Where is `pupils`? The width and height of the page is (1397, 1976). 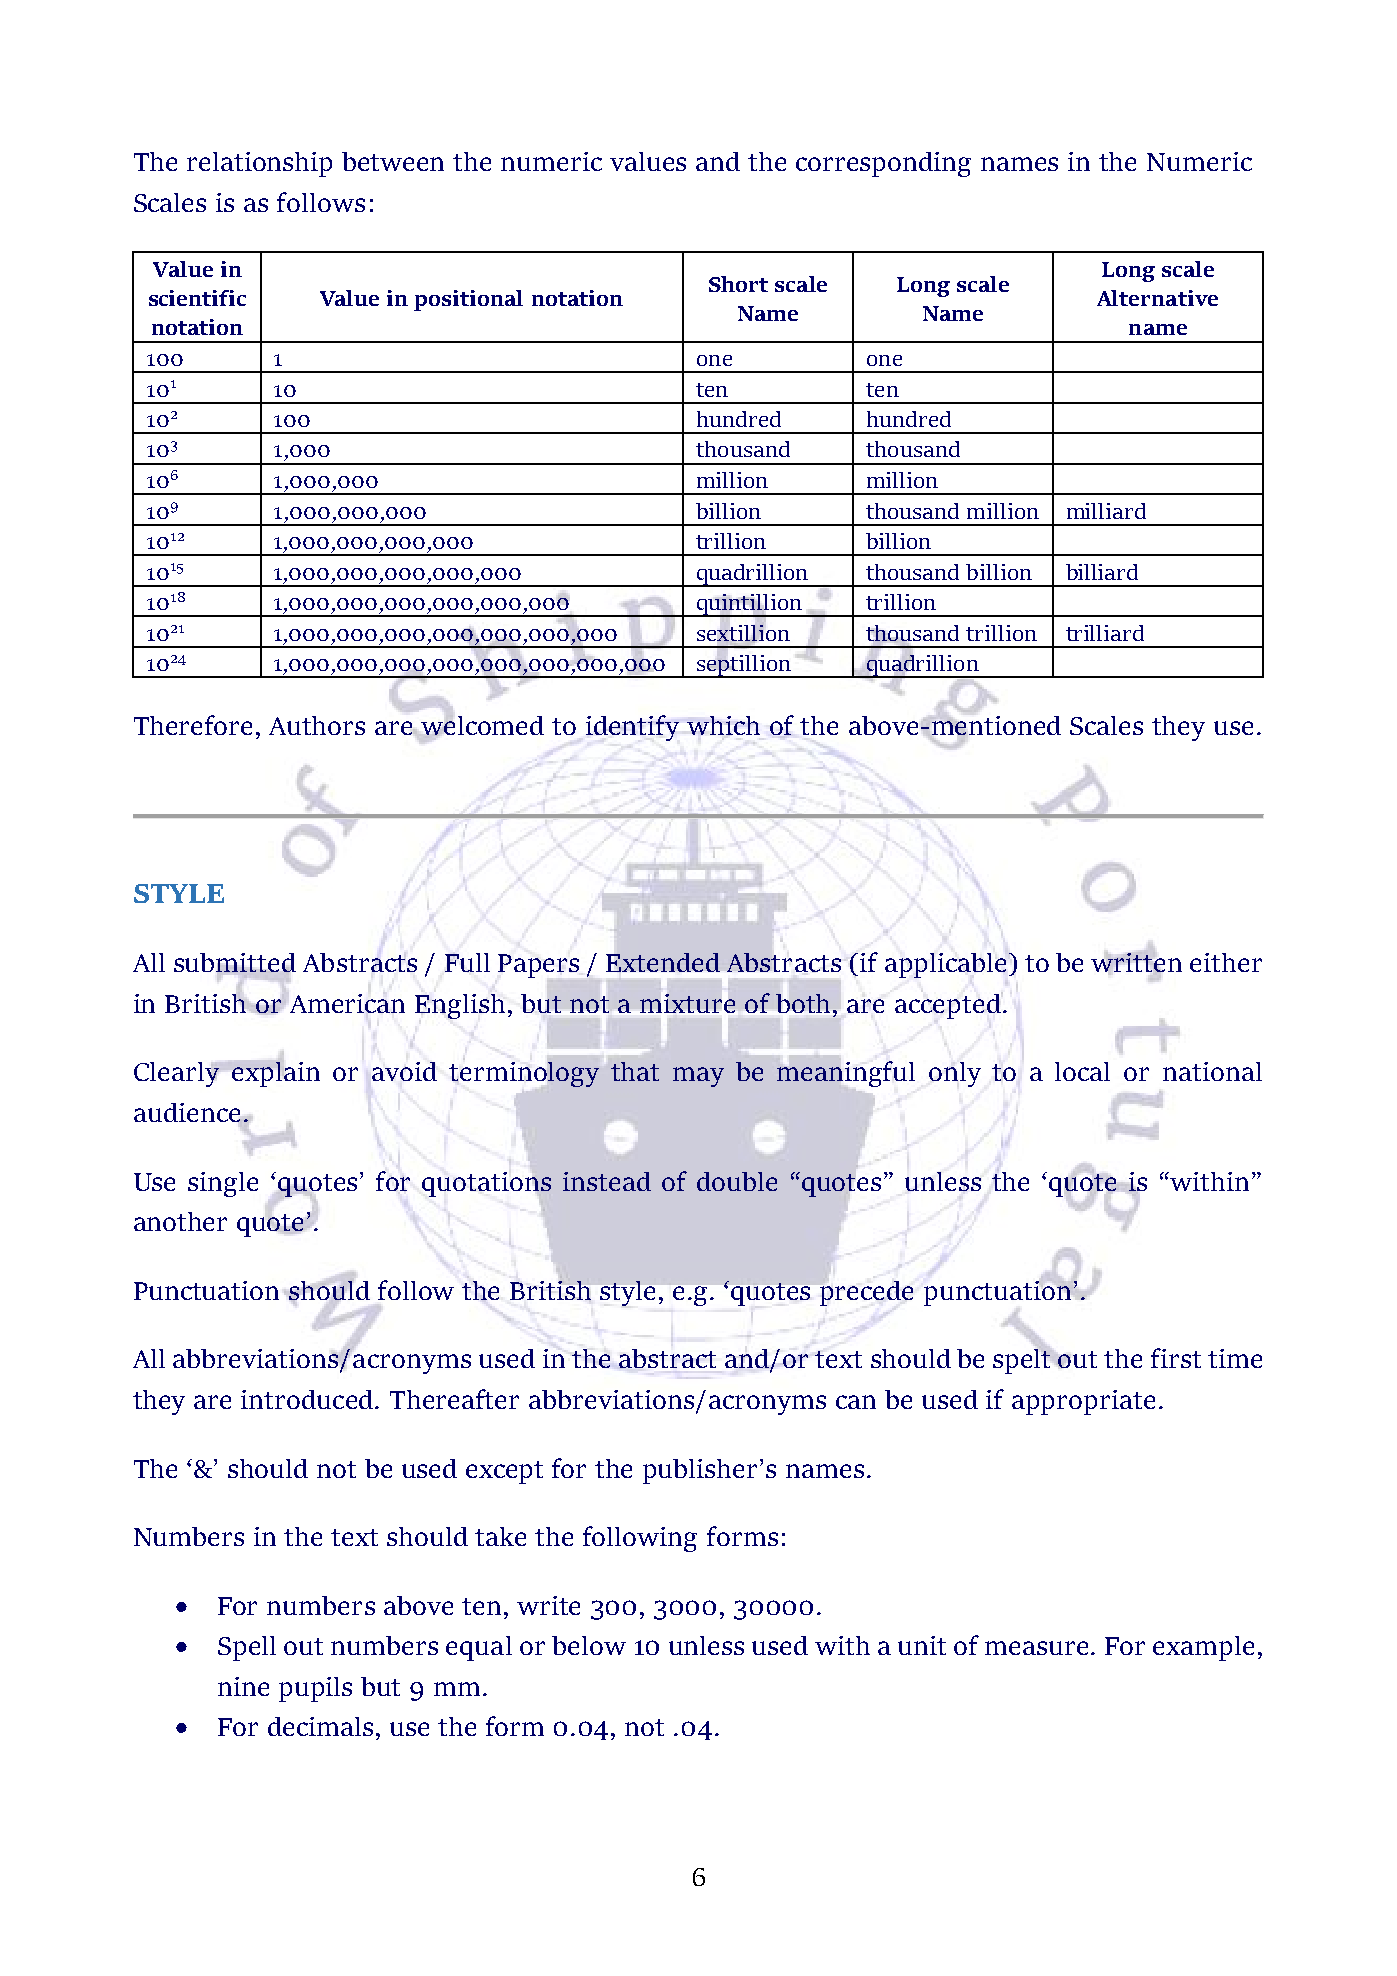 pupils is located at coordinates (315, 1689).
